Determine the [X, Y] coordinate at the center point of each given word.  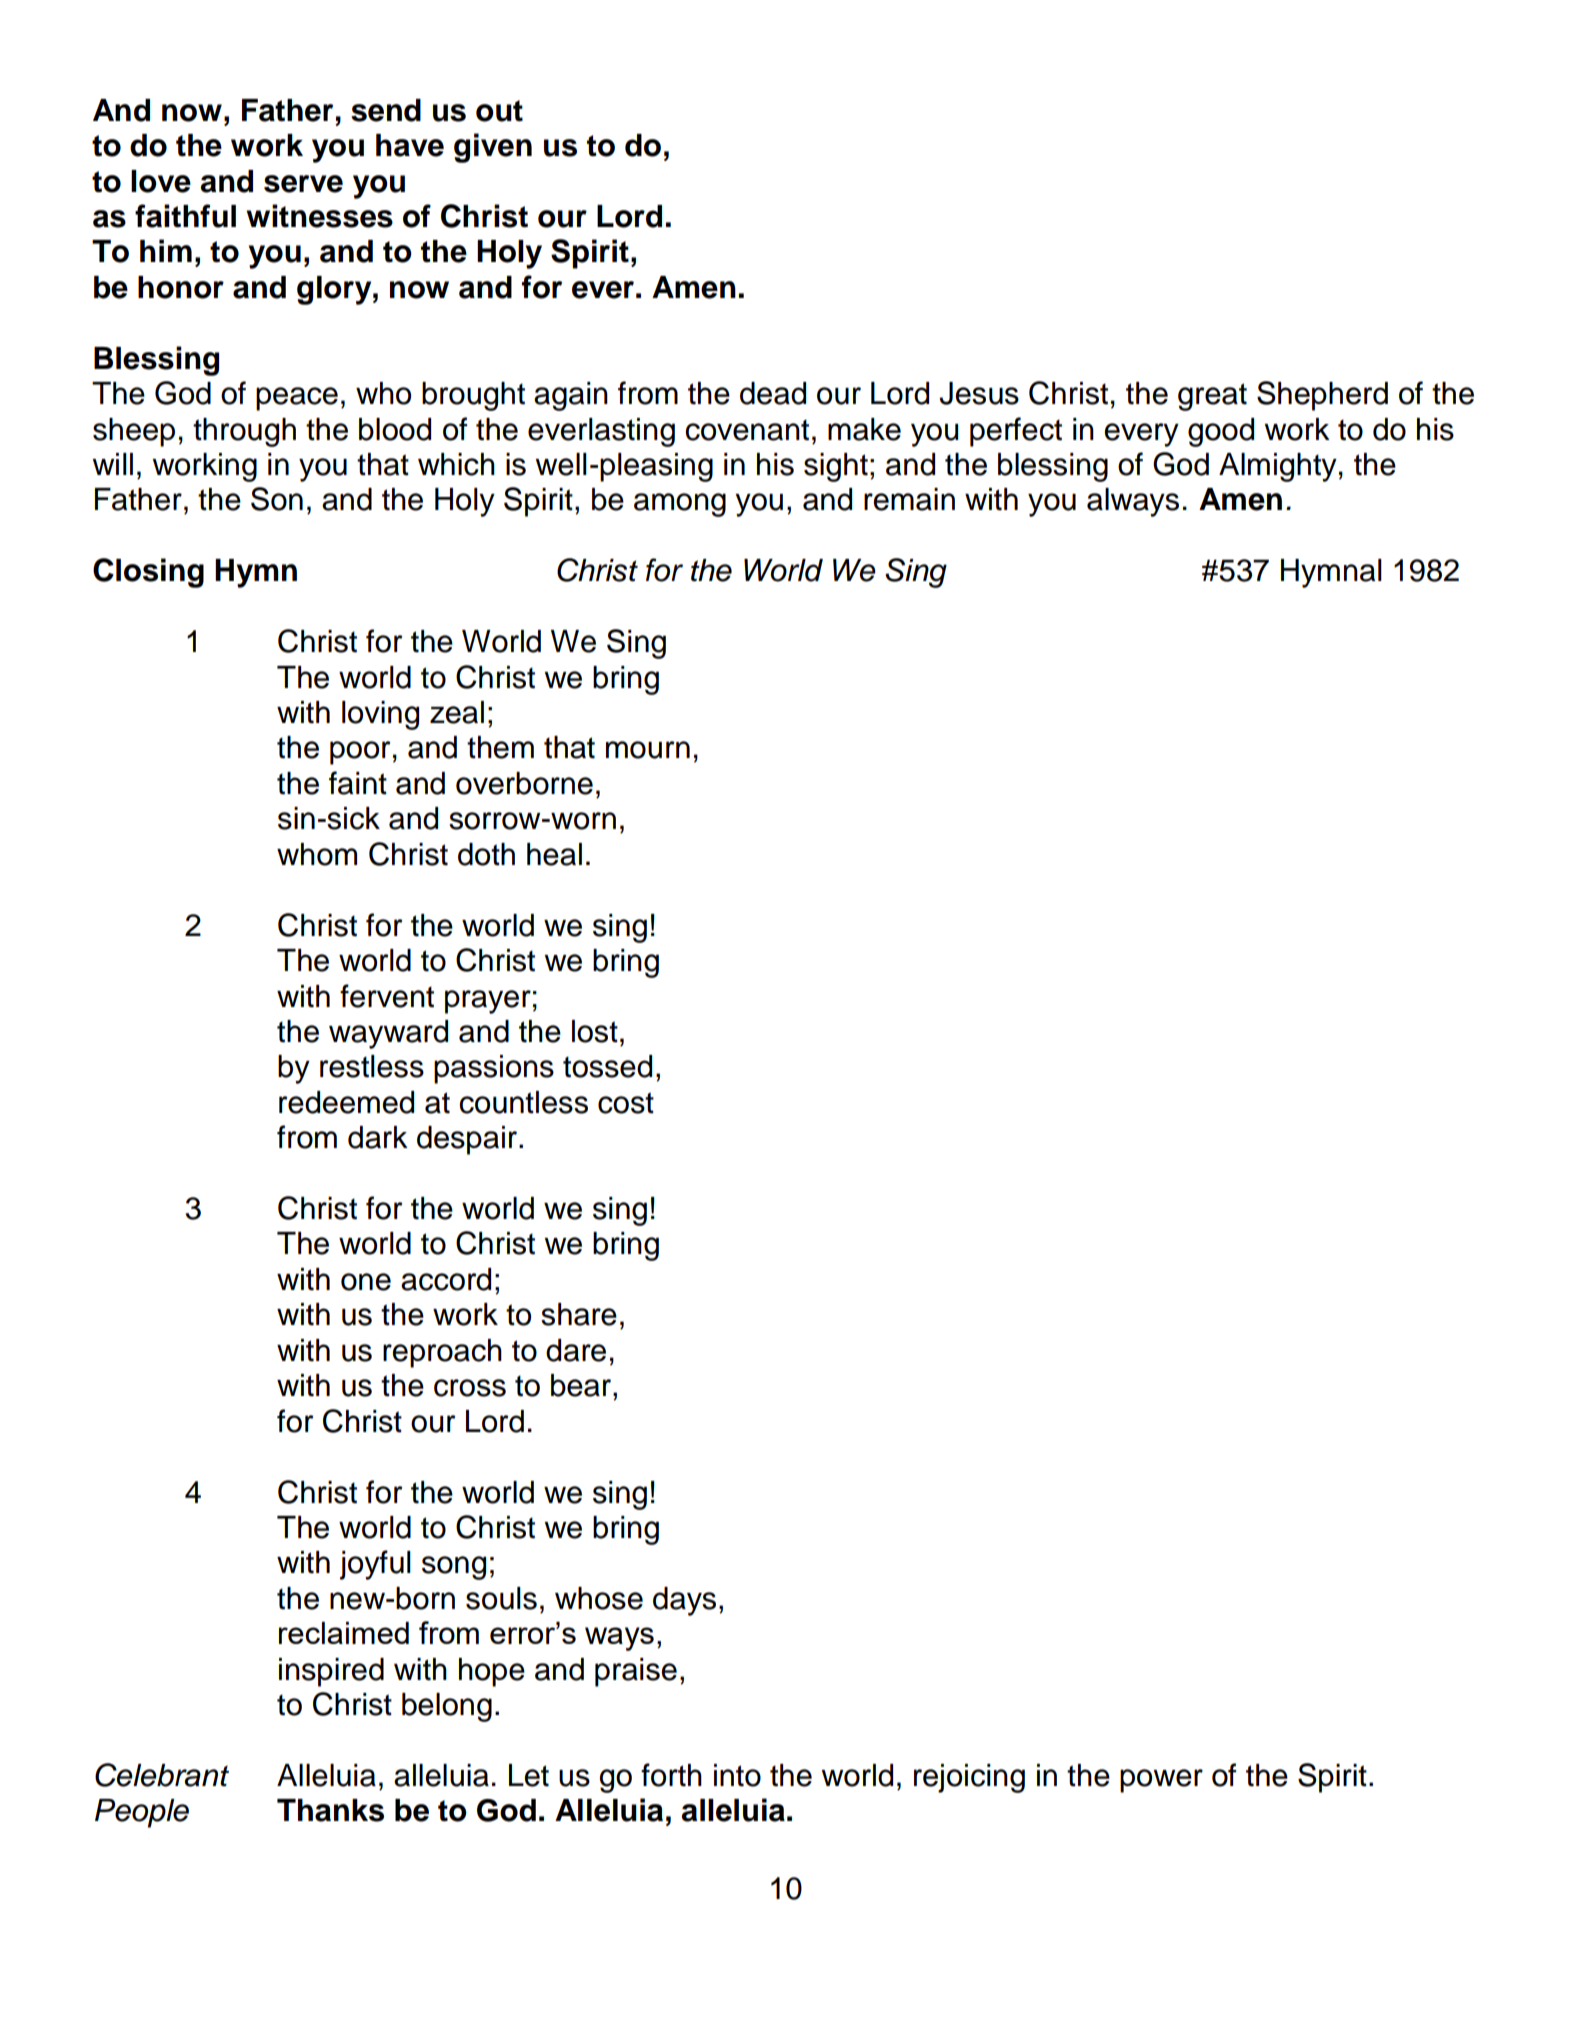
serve [303, 184]
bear [581, 1385]
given [493, 148]
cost [626, 1103]
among [680, 505]
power [1161, 1781]
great [1212, 397]
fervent [387, 996]
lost [595, 1031]
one [366, 1282]
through [244, 432]
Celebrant [162, 1775]
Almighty [1278, 467]
